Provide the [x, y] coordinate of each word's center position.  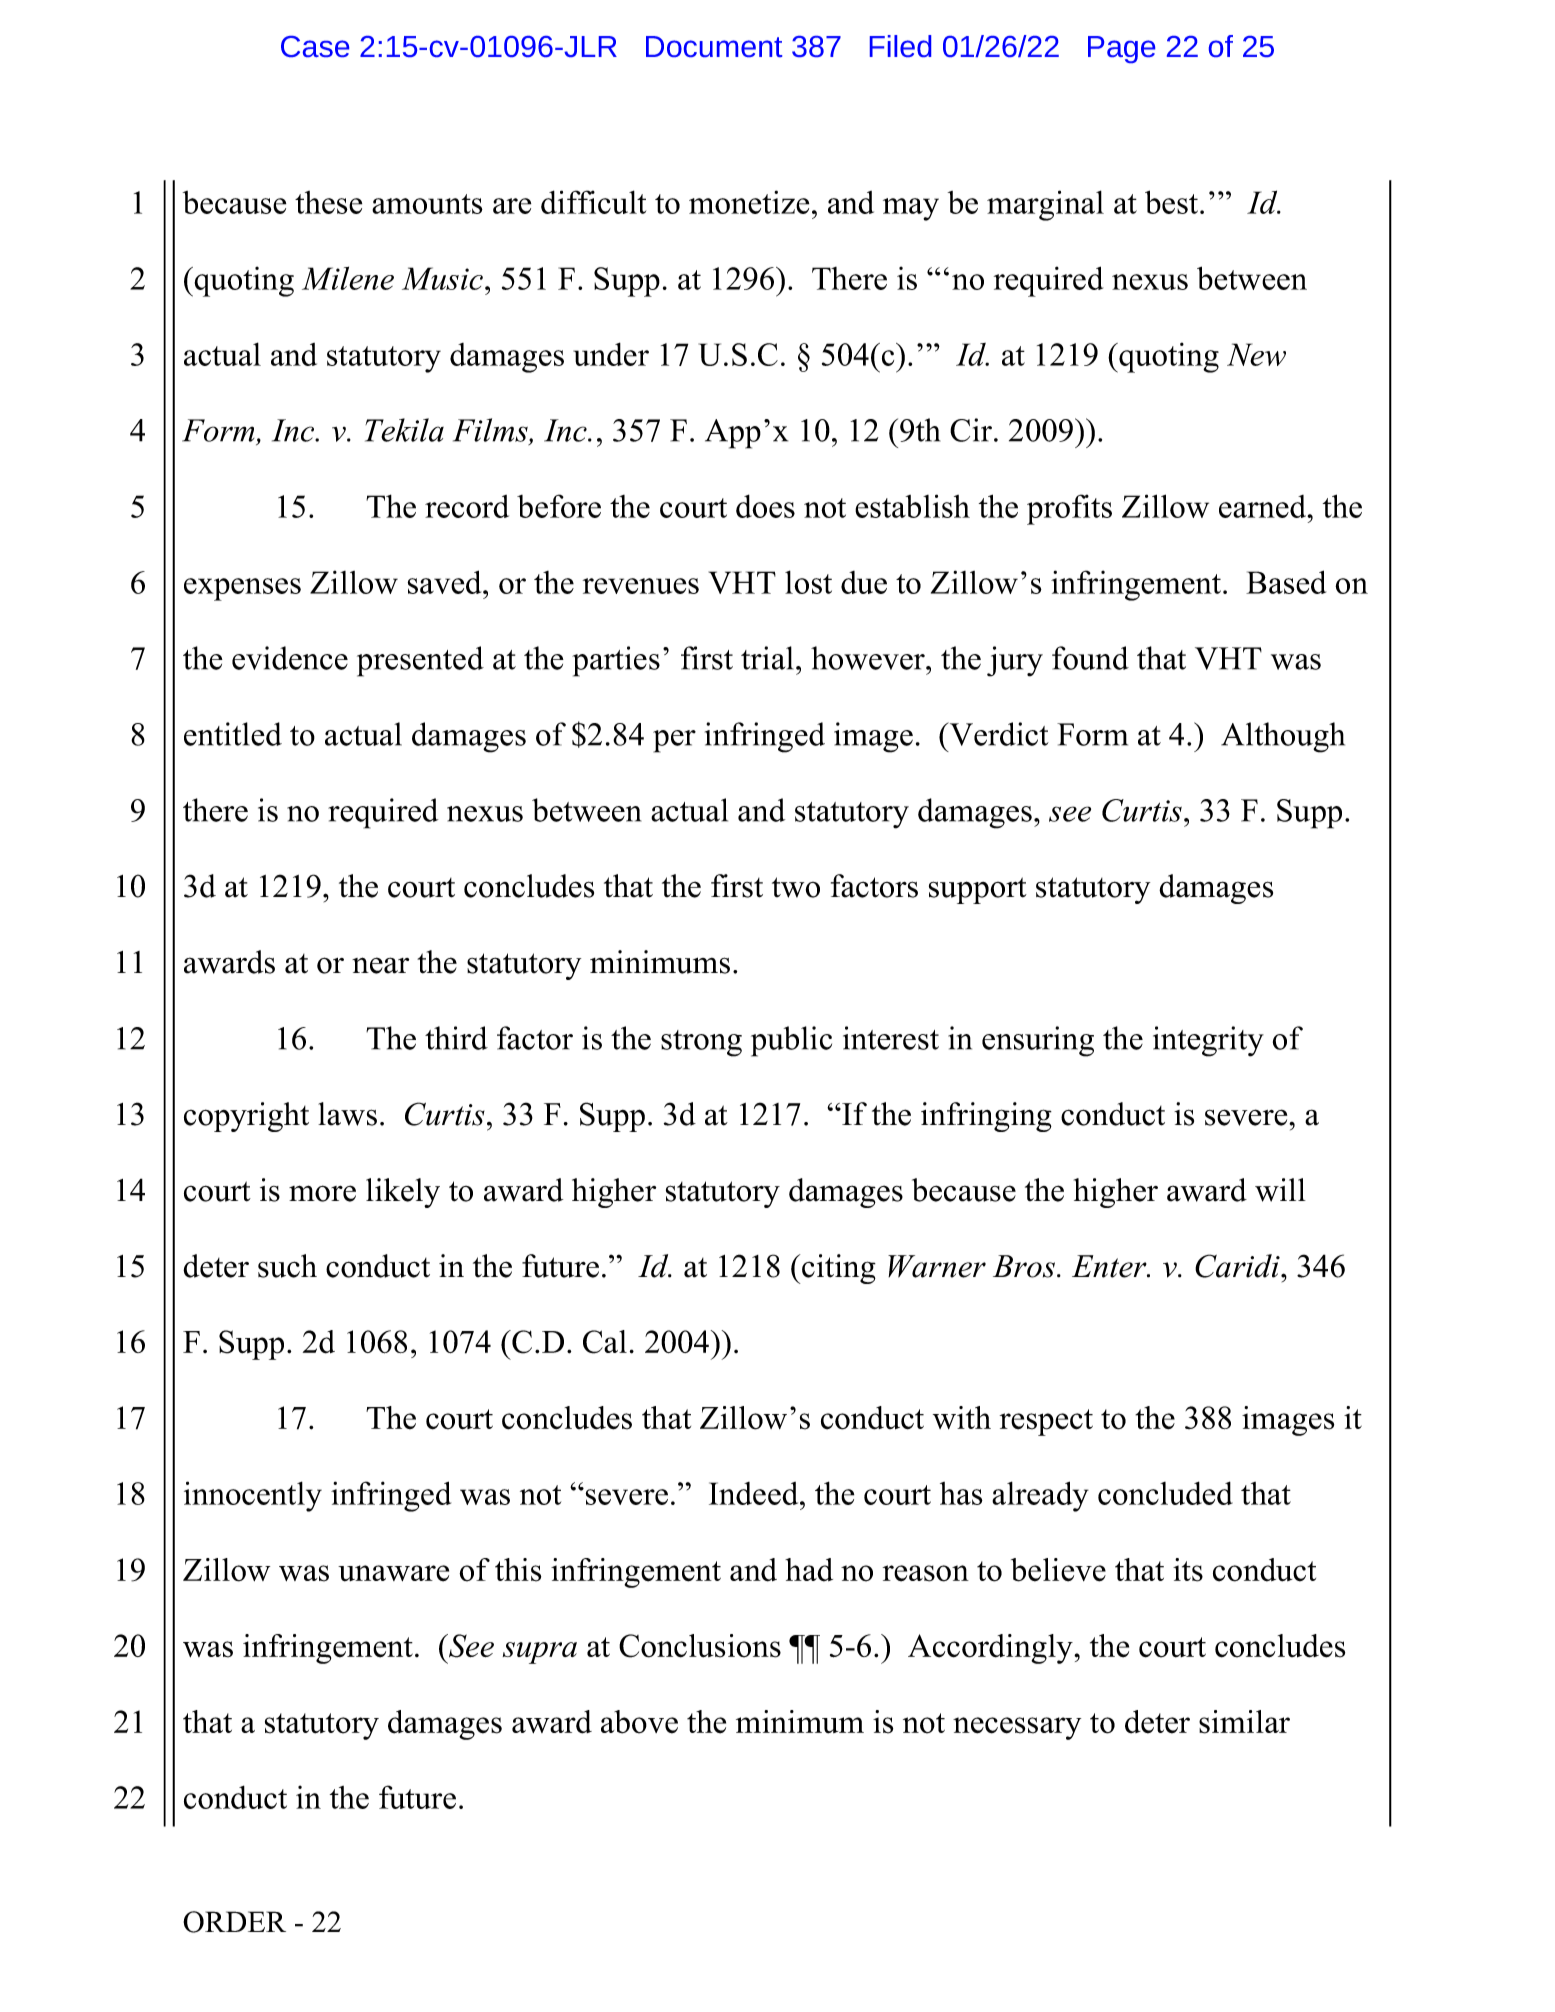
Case [315, 46]
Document [714, 46]
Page [1121, 49]
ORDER [234, 1922]
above [639, 1722]
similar [1244, 1722]
